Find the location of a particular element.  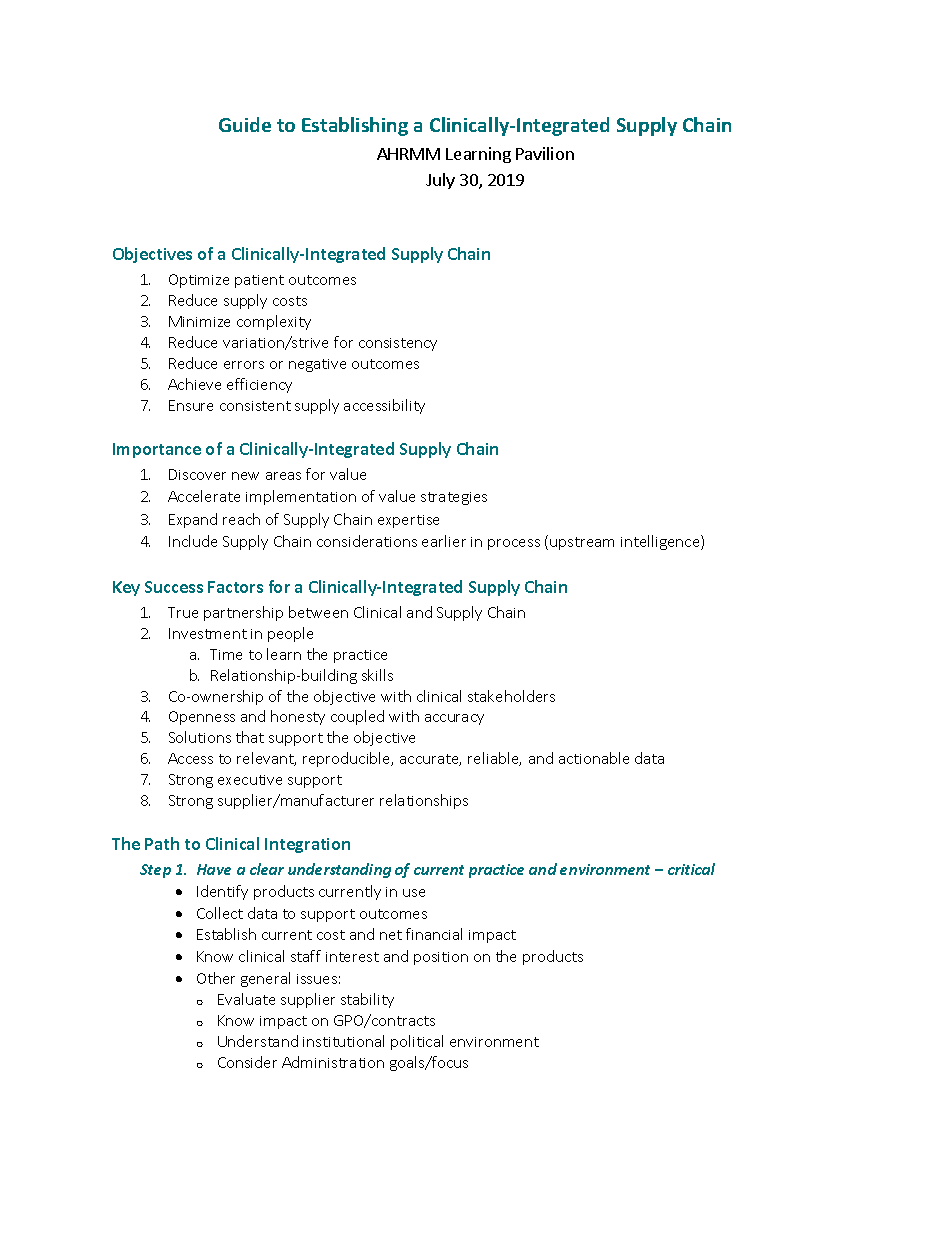

Openness is located at coordinates (202, 718).
